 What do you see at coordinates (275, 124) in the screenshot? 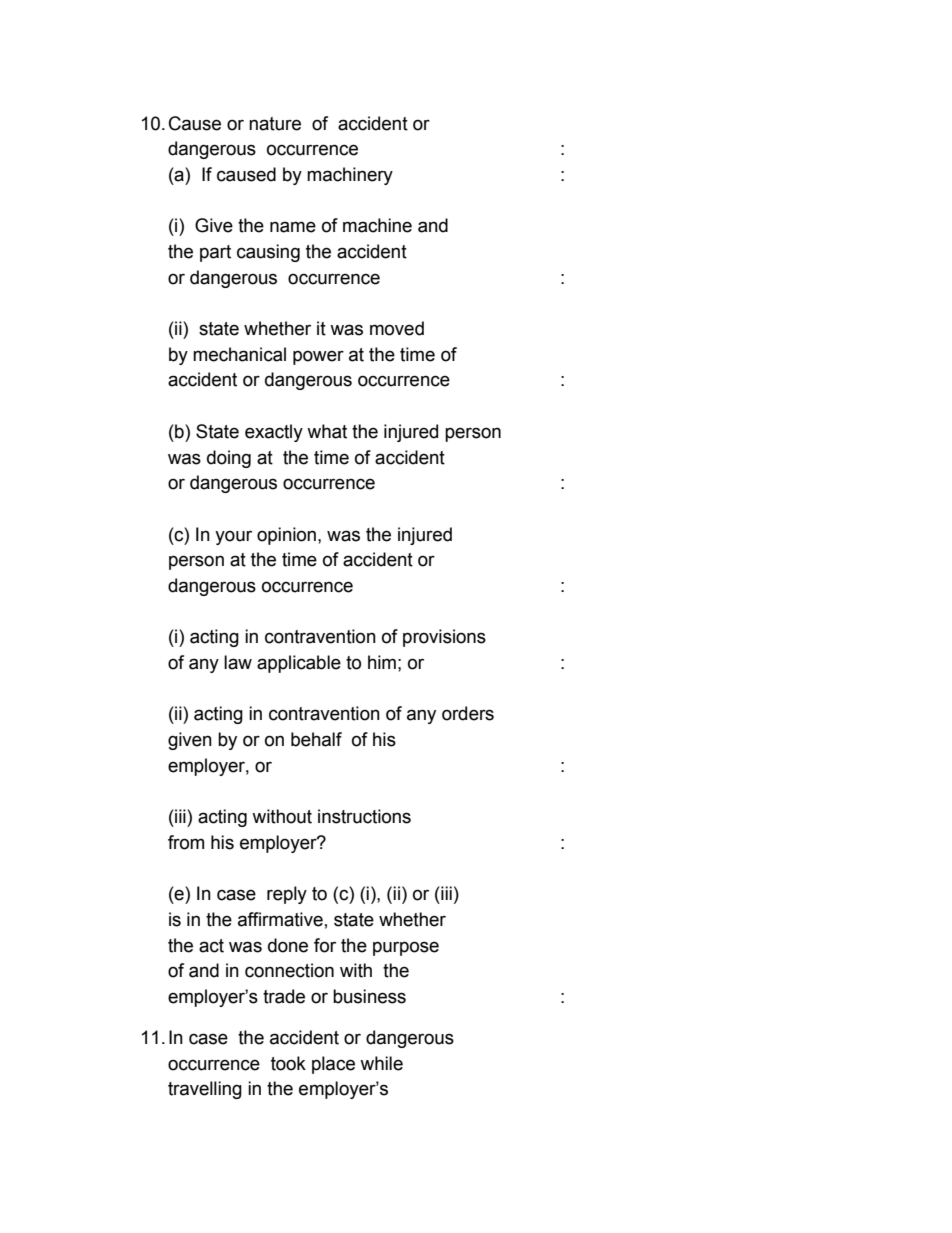
I see `nature` at bounding box center [275, 124].
